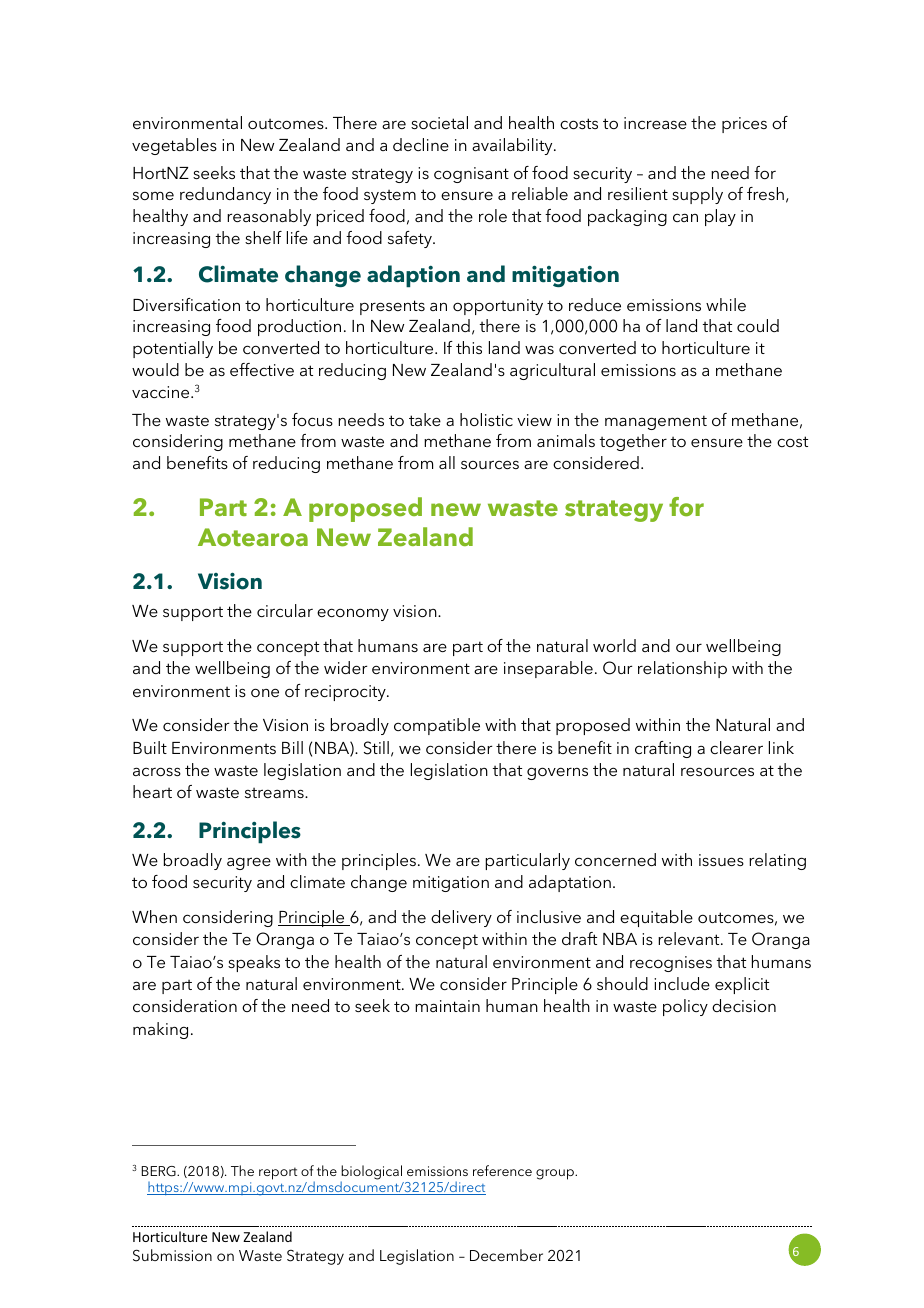 Image resolution: width=924 pixels, height=1308 pixels. What do you see at coordinates (225, 195) in the document?
I see `redundancy` at bounding box center [225, 195].
